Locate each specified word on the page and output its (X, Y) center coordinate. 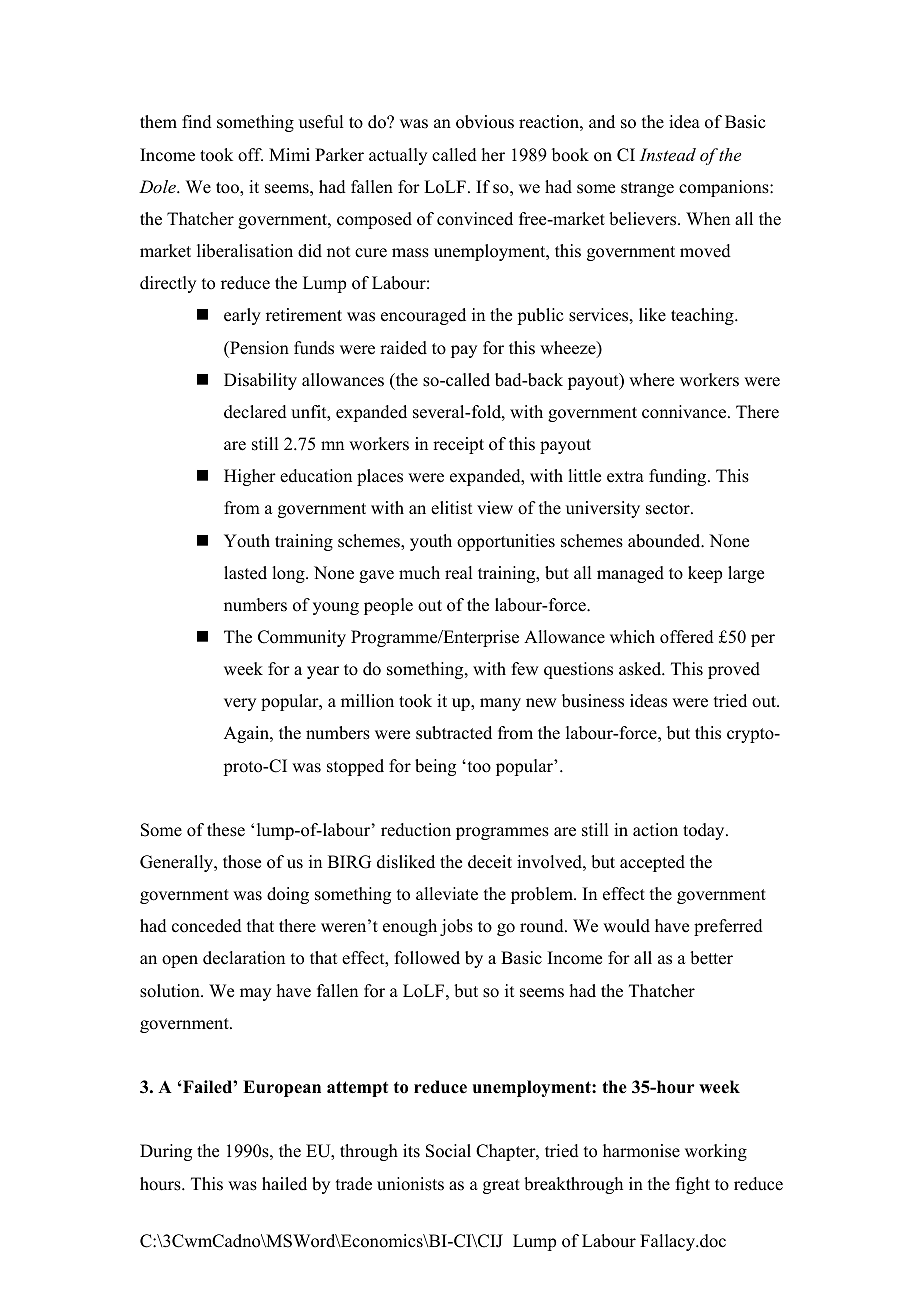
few (525, 669)
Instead (668, 154)
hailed (284, 1184)
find (197, 122)
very (240, 704)
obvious (485, 122)
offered (687, 637)
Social (448, 1151)
